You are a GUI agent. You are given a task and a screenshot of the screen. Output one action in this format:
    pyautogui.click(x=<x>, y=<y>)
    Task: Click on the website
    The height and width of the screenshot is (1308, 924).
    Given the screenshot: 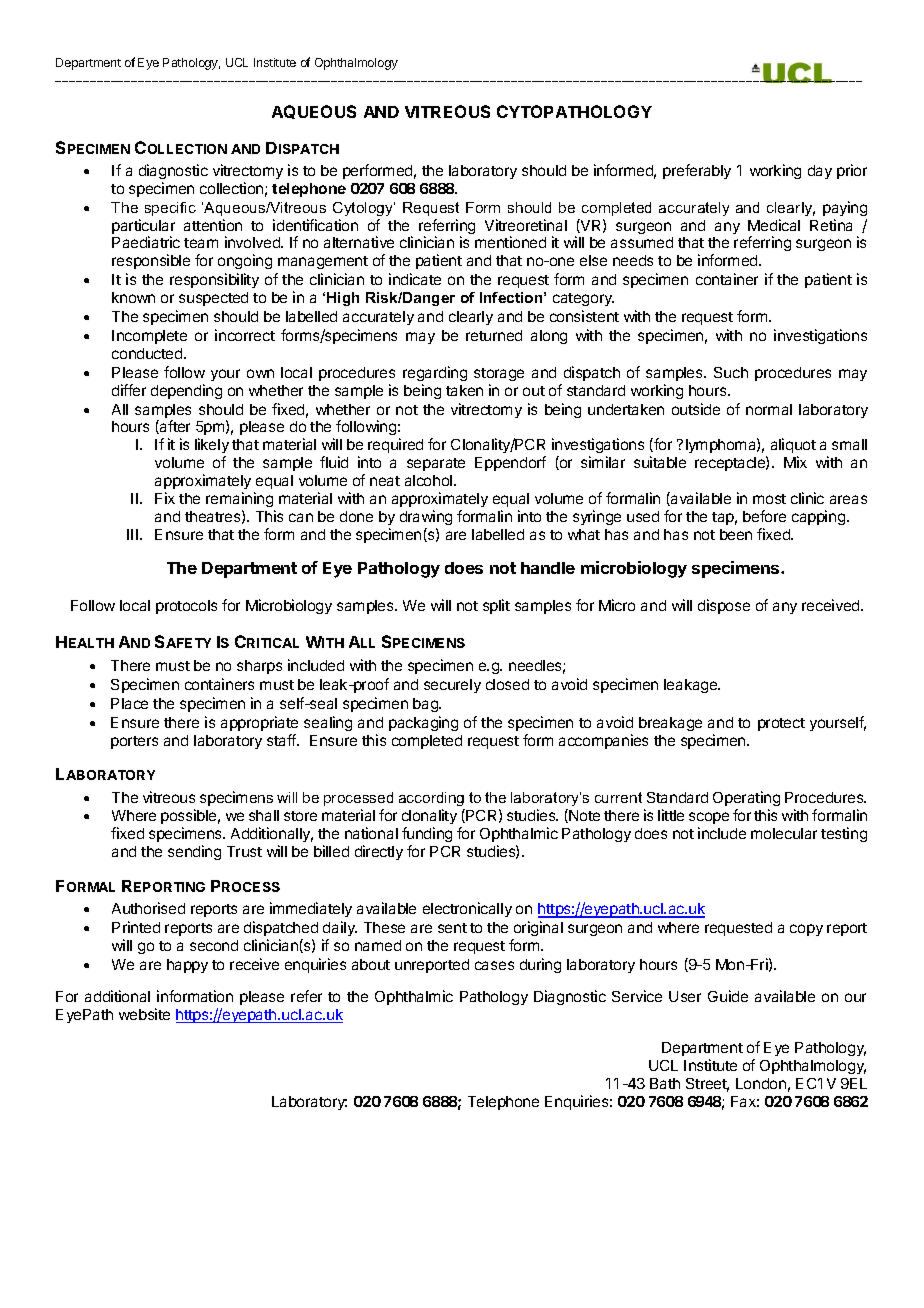 What is the action you would take?
    pyautogui.click(x=144, y=1014)
